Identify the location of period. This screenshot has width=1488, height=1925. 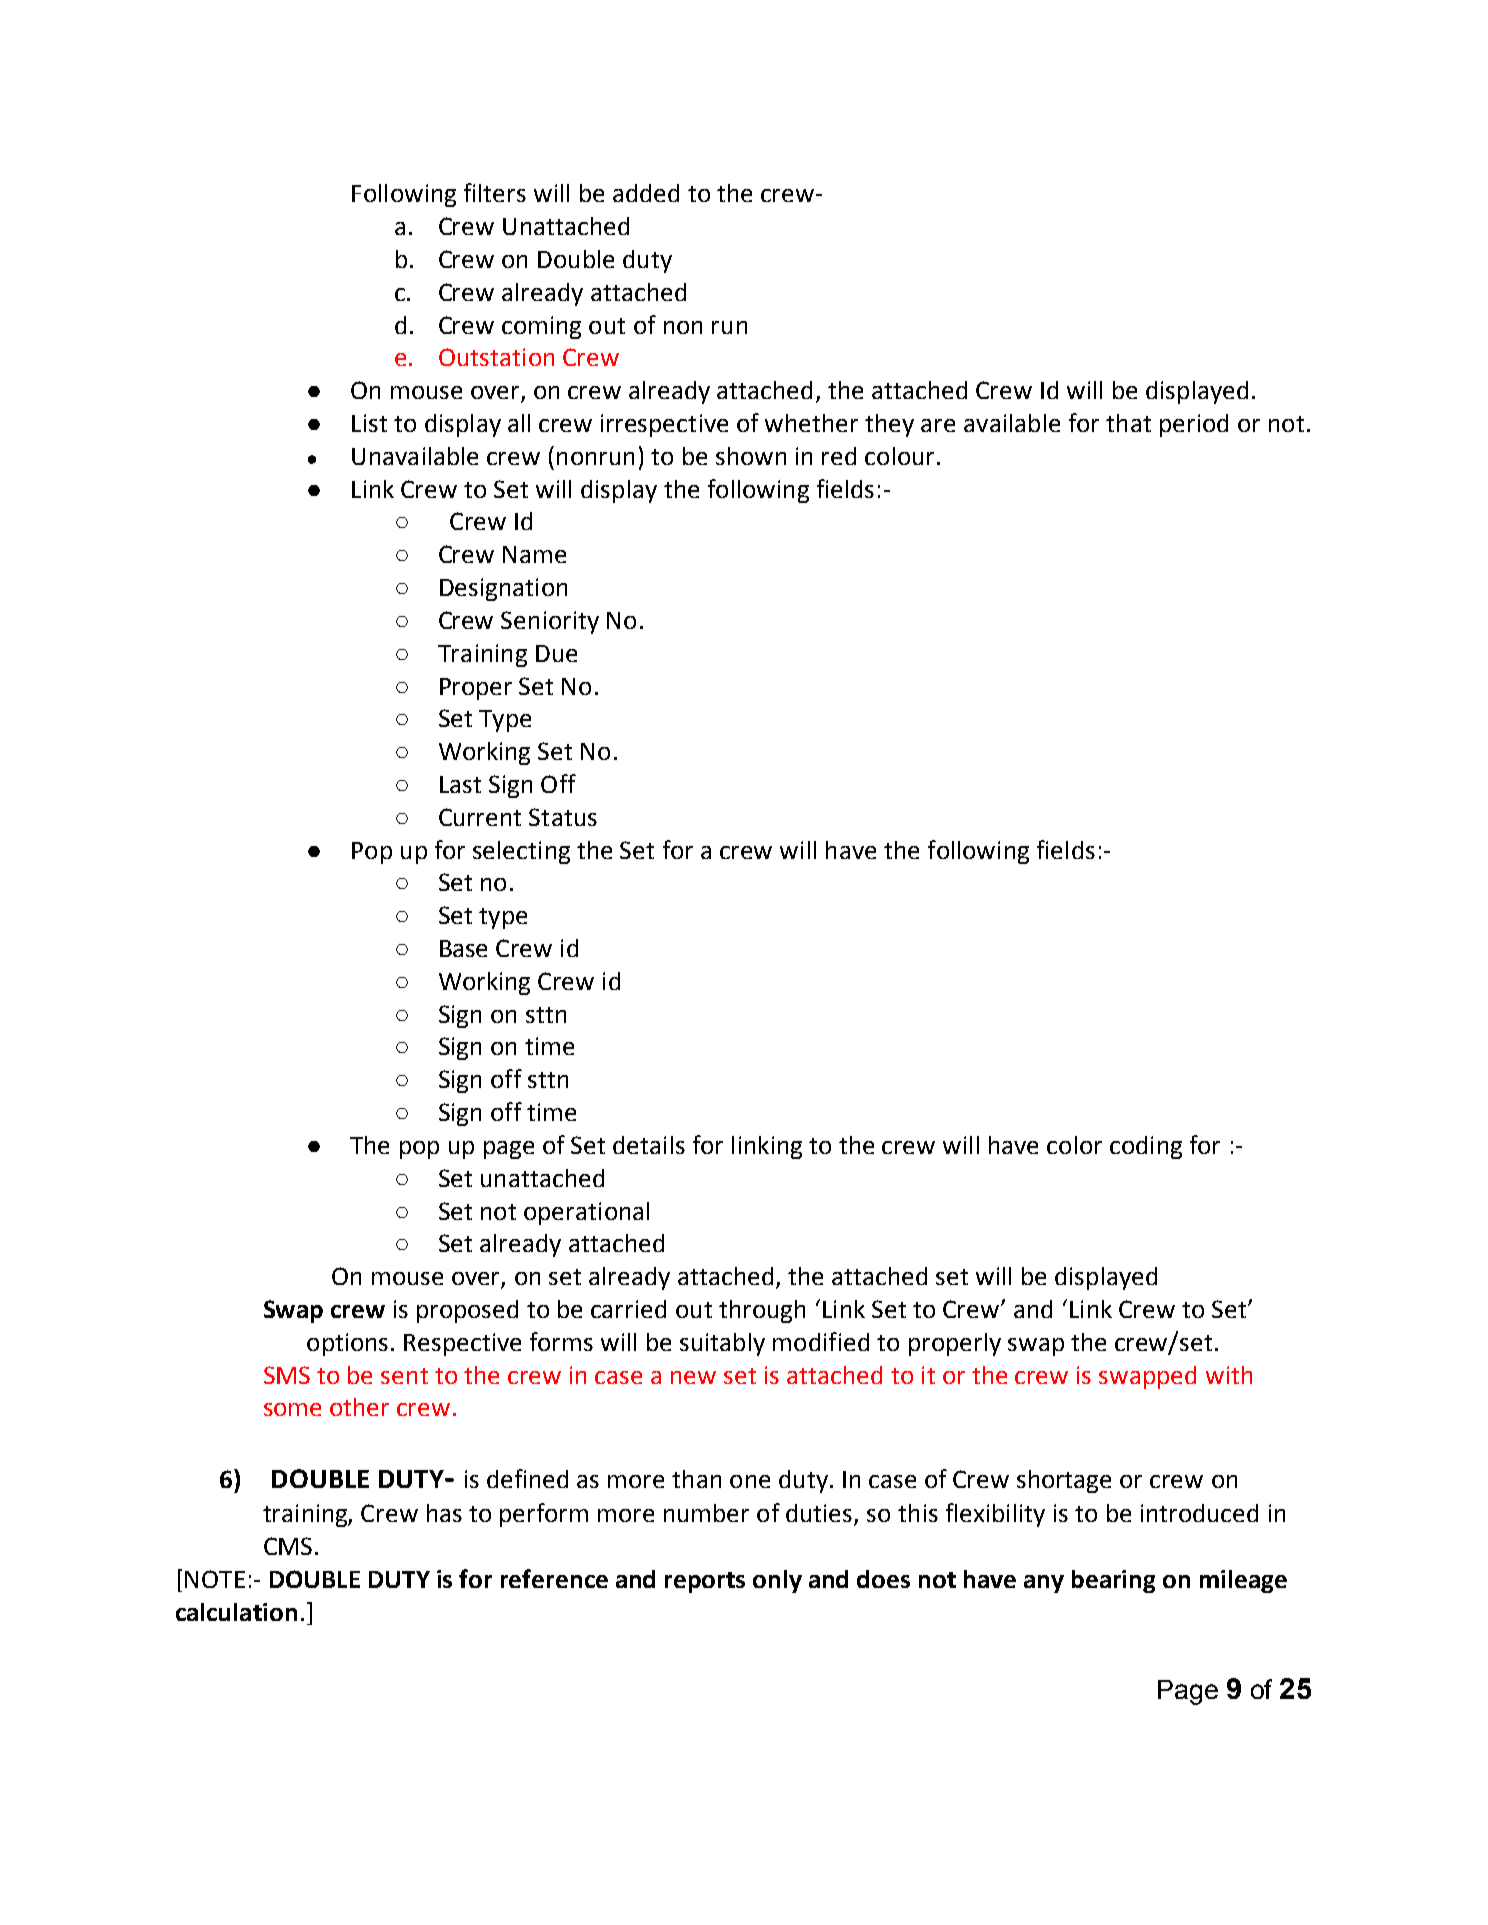
(1194, 425).
